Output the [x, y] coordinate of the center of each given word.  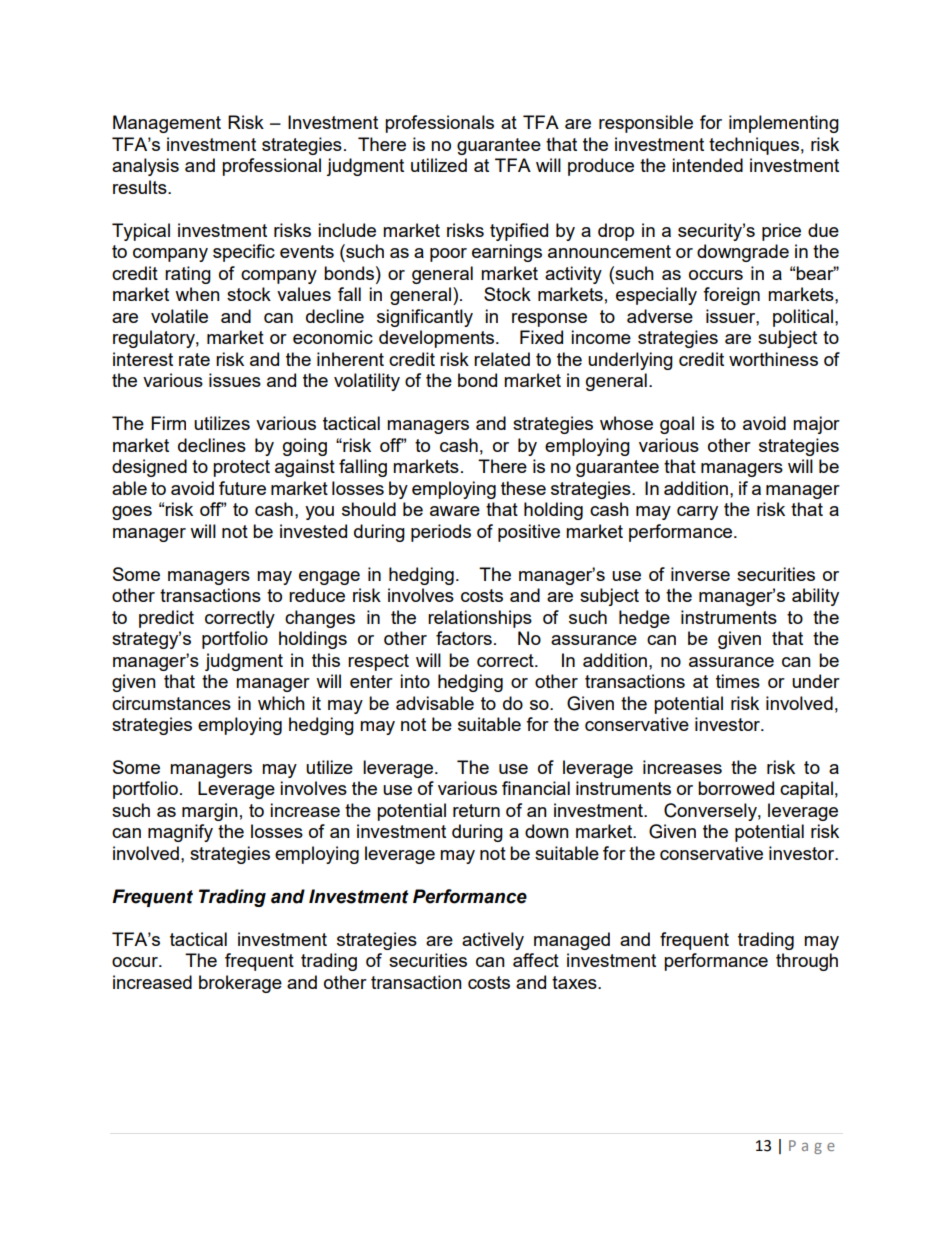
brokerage [240, 984]
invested [313, 531]
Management [167, 124]
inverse [700, 574]
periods [441, 533]
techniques [754, 146]
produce [601, 167]
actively [493, 941]
